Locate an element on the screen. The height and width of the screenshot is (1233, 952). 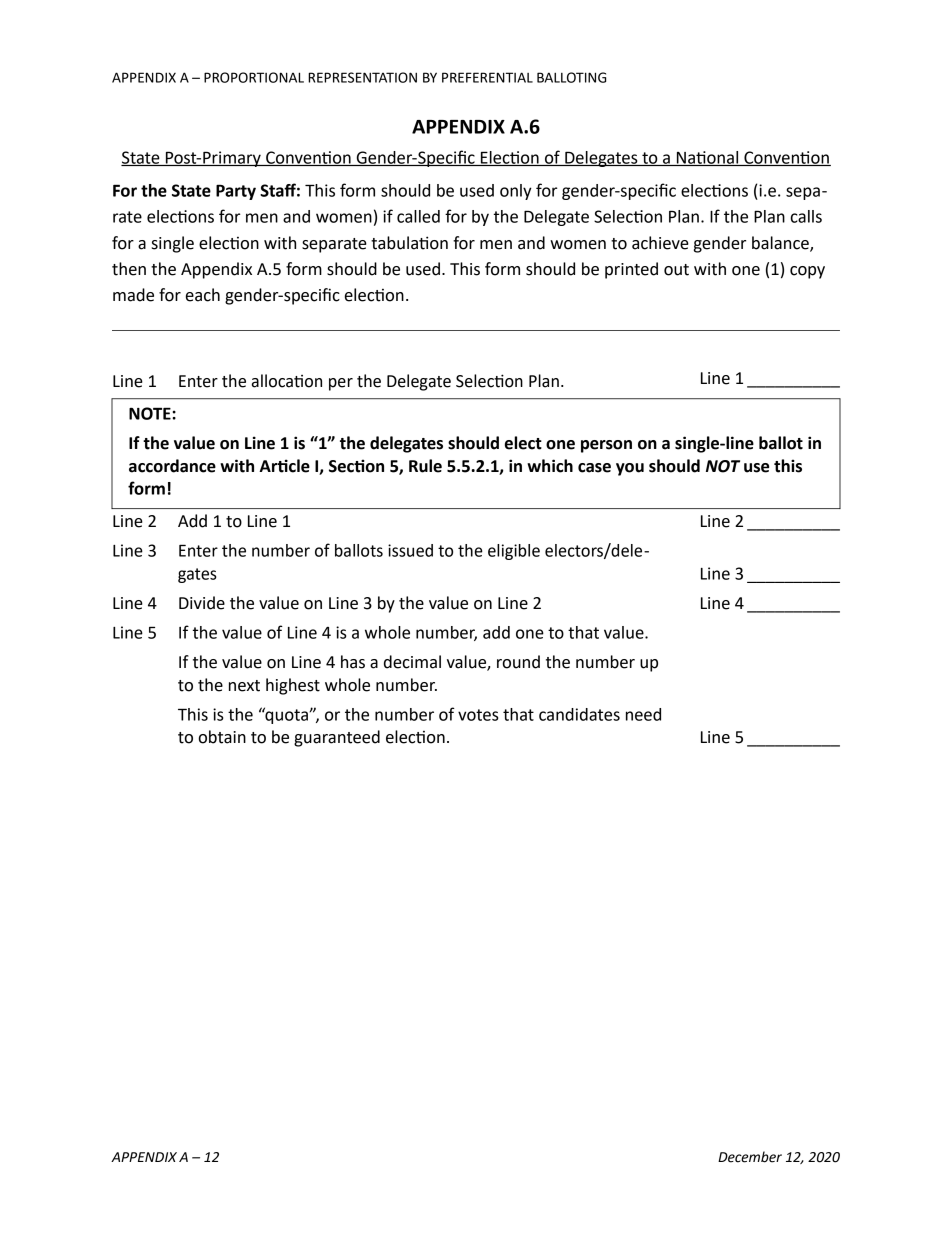
PREFERENTIAL is located at coordinates (487, 77).
